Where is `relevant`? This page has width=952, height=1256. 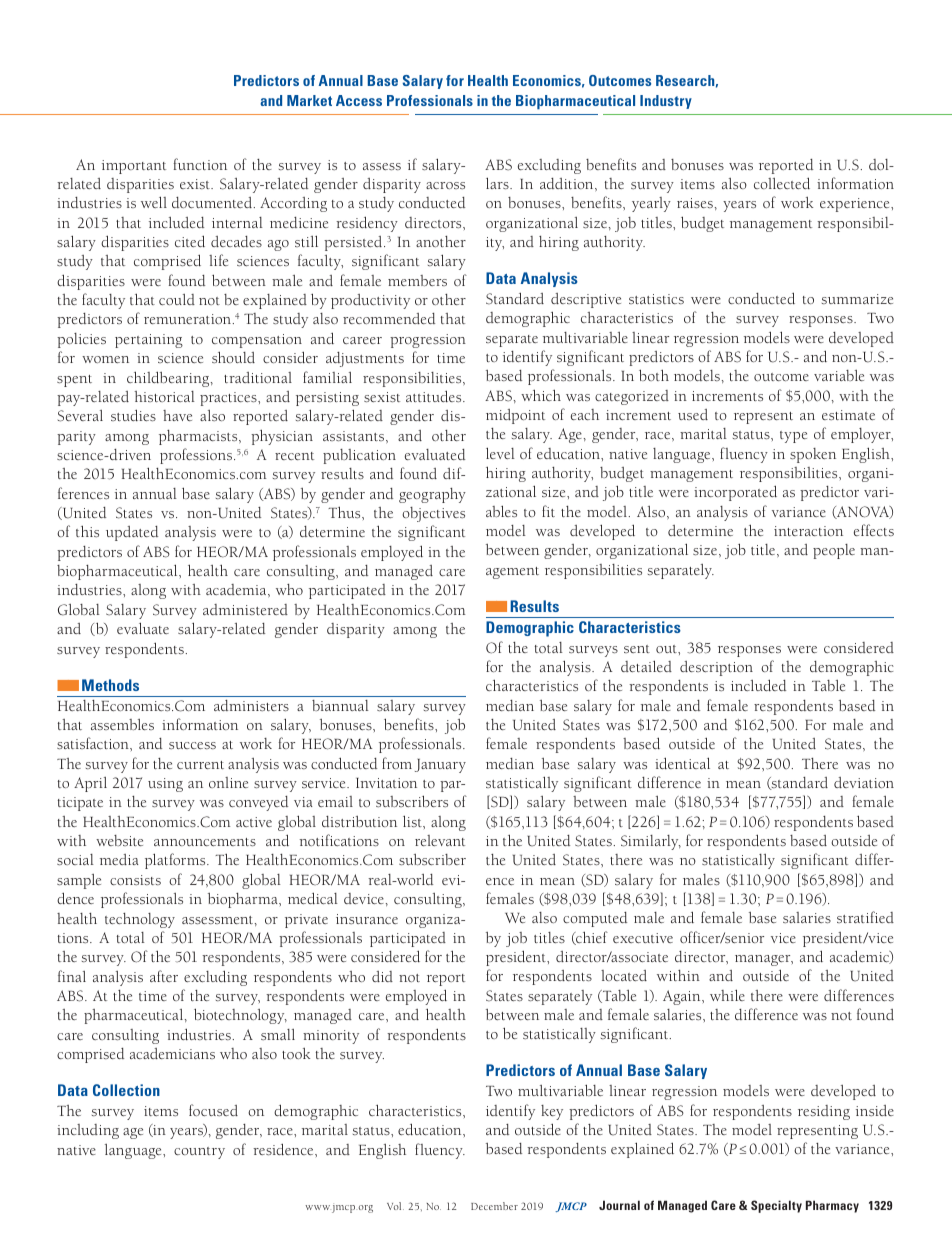 relevant is located at coordinates (440, 840).
